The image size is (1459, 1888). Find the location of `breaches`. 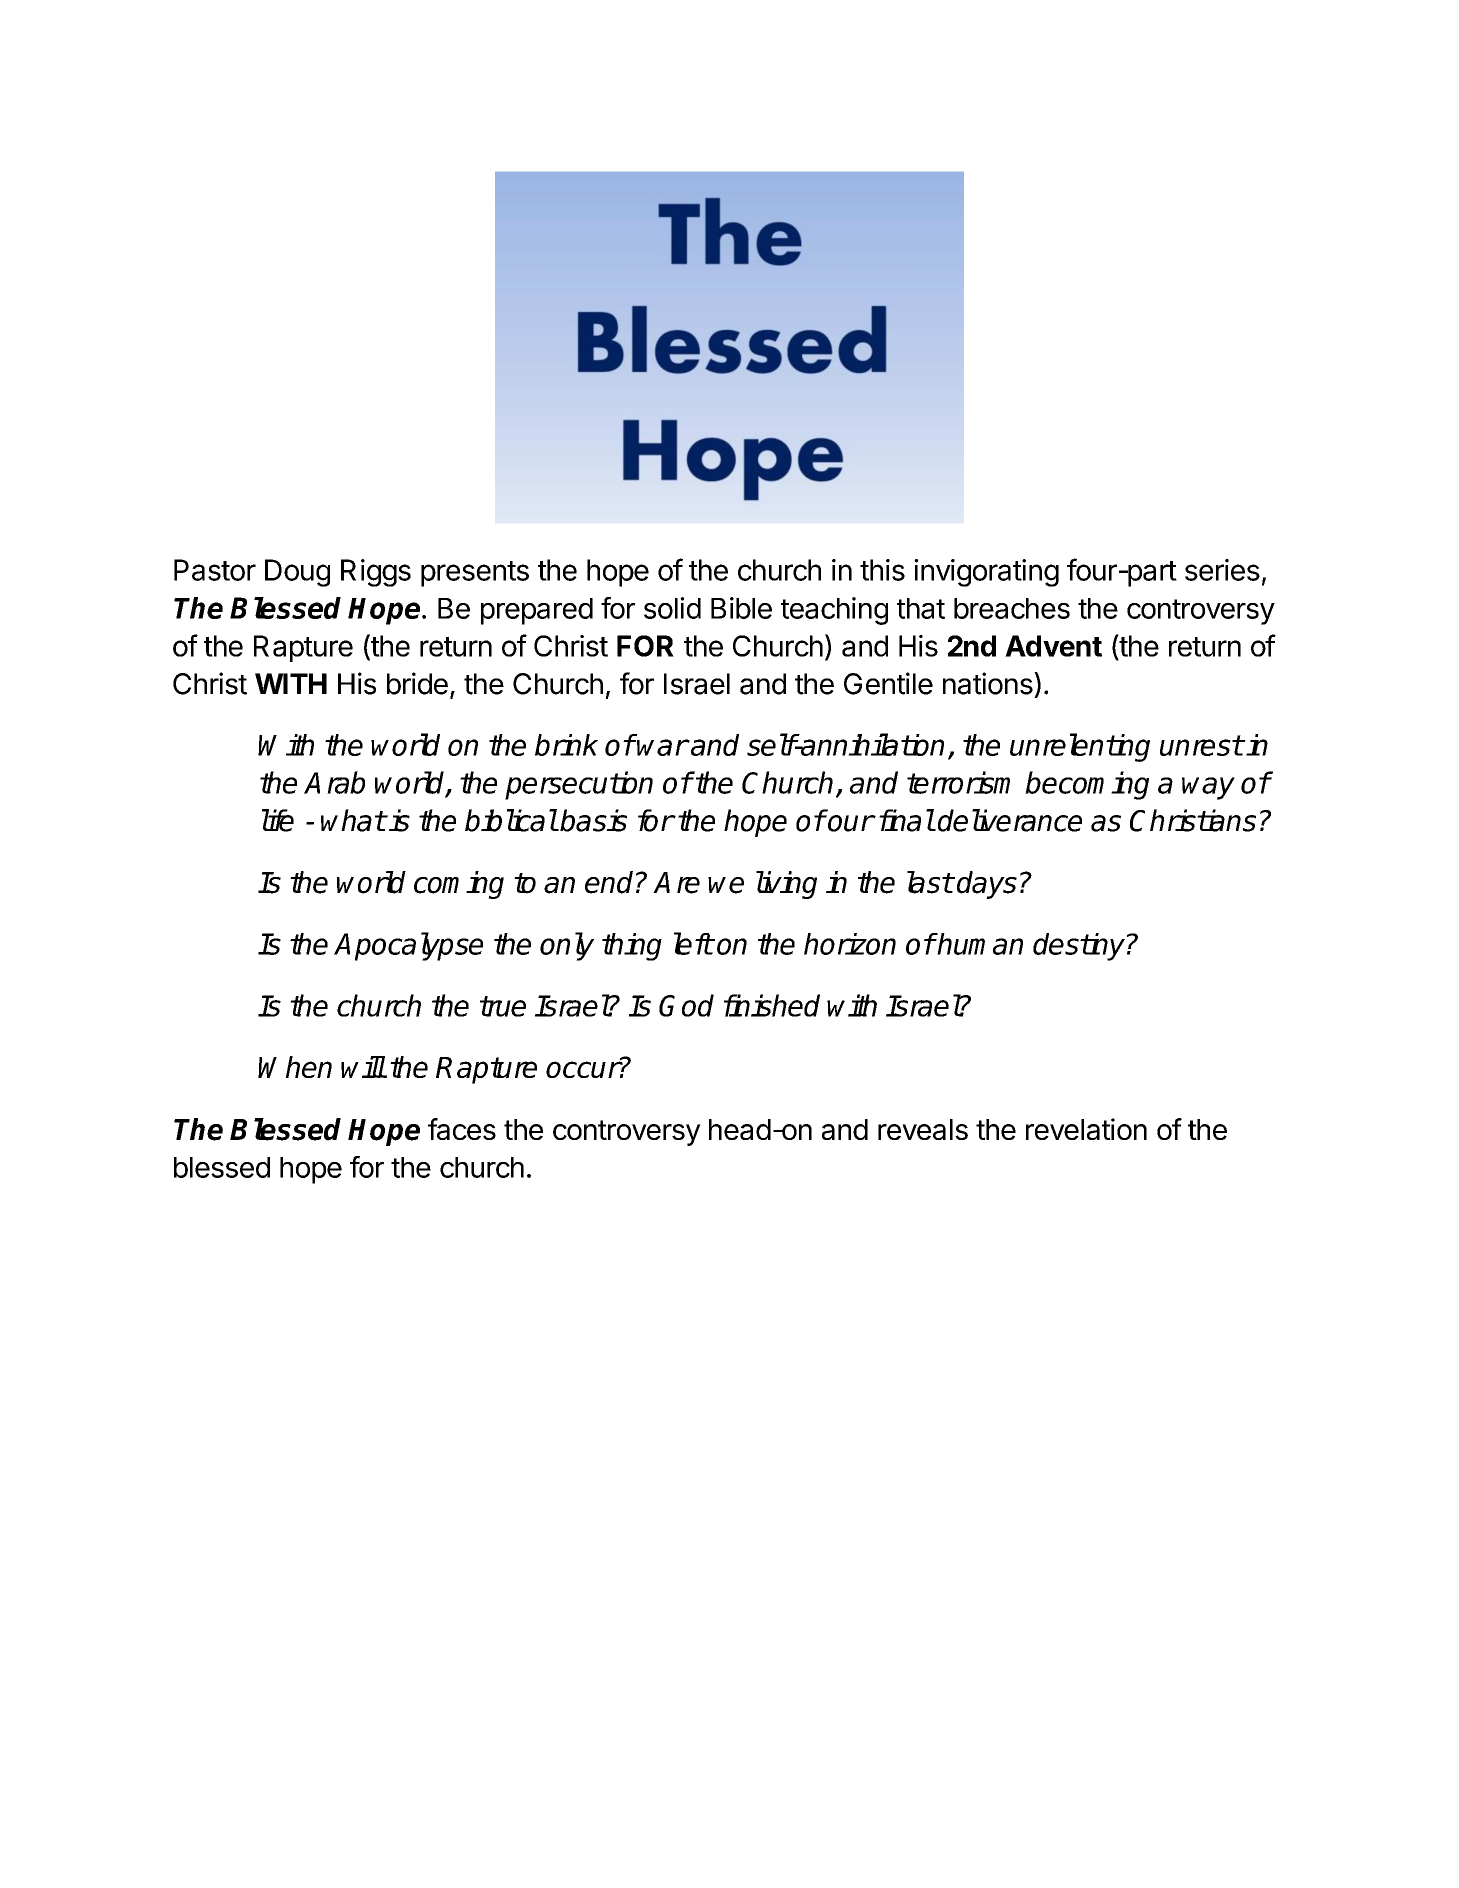

breaches is located at coordinates (1012, 608).
